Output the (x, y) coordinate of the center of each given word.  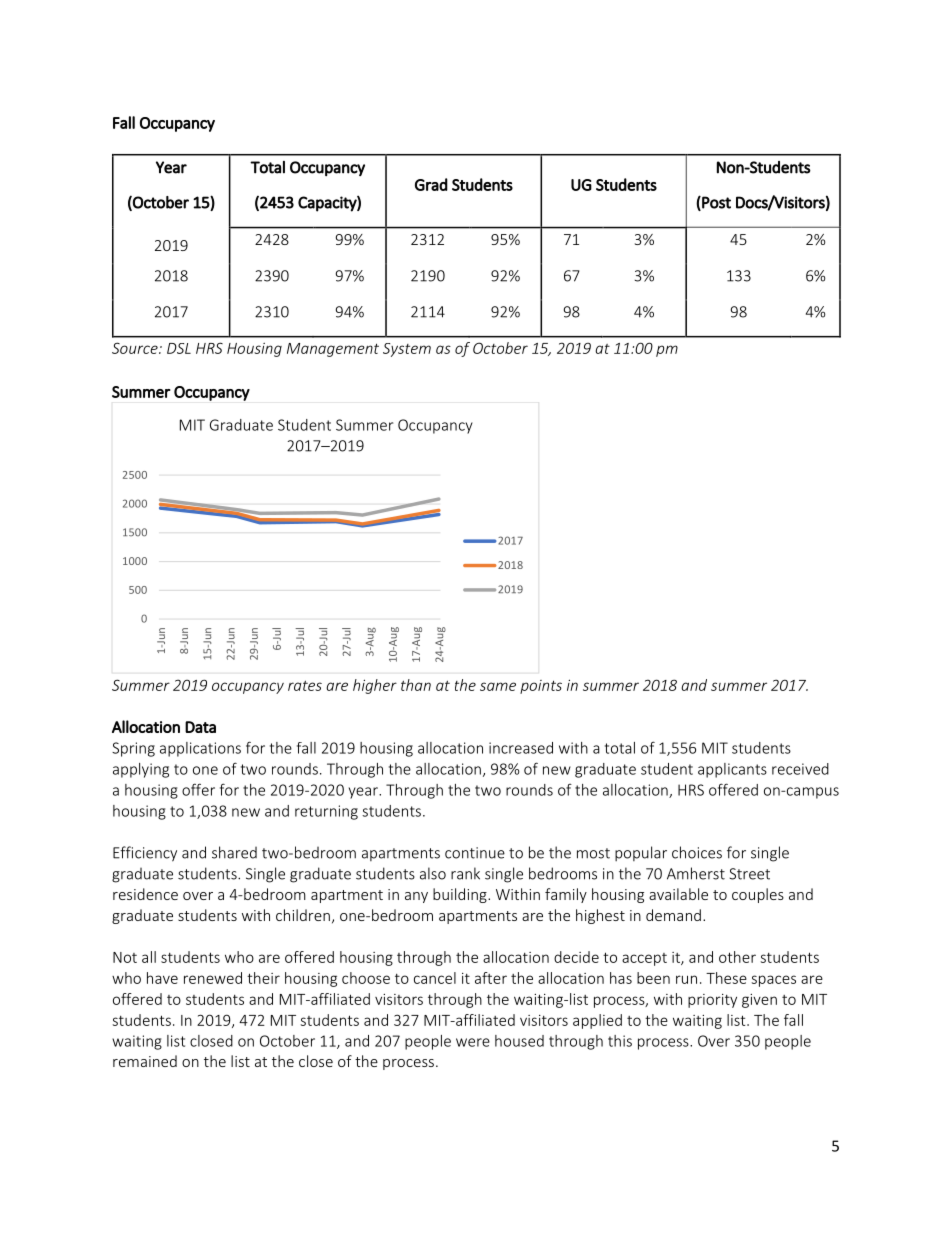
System (407, 350)
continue (475, 853)
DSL (179, 348)
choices (697, 852)
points (541, 687)
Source (136, 348)
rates (305, 685)
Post (715, 202)
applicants (732, 770)
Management (333, 350)
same (498, 686)
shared (234, 852)
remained (145, 1061)
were (473, 1042)
